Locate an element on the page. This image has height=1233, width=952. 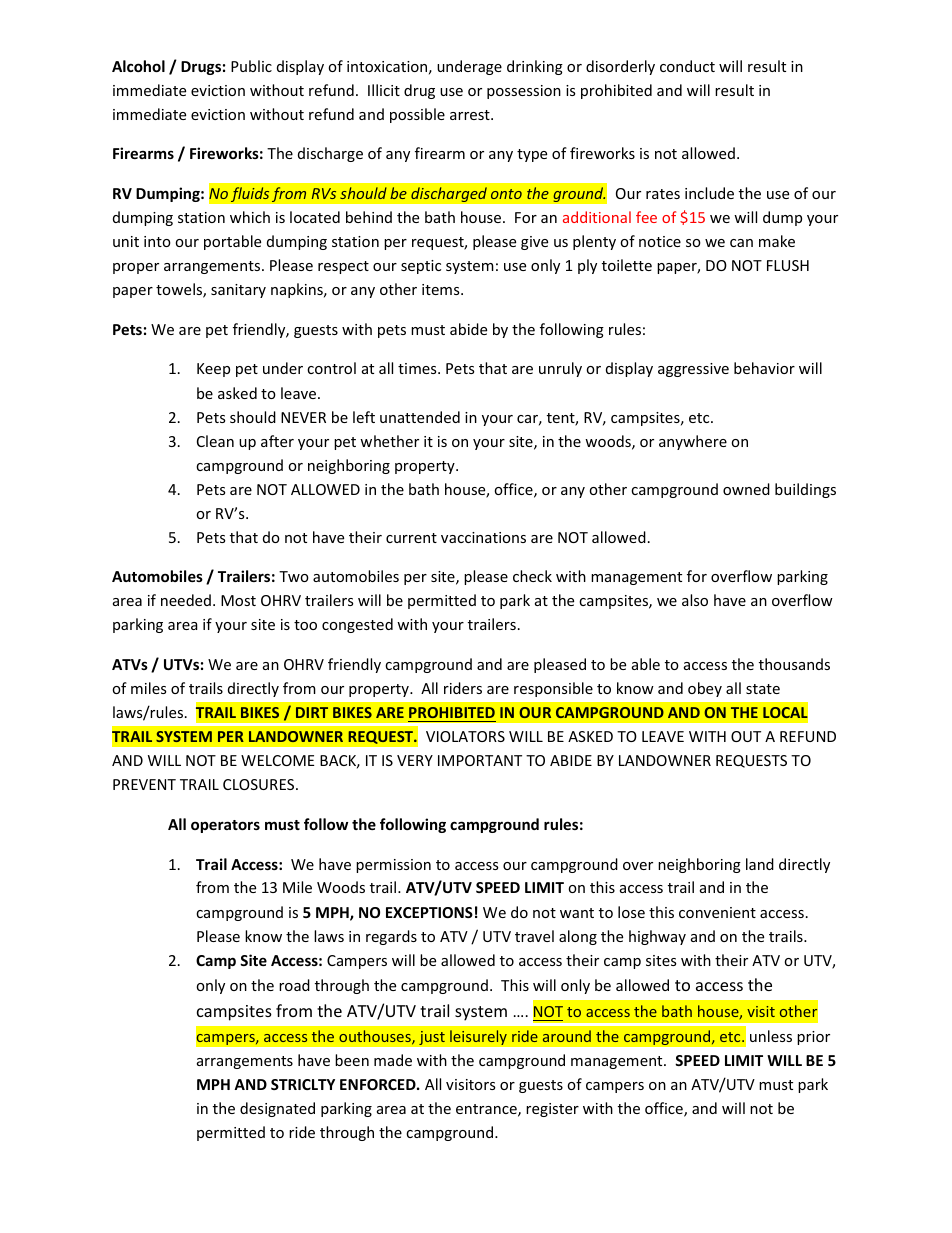
unattended is located at coordinates (420, 417).
